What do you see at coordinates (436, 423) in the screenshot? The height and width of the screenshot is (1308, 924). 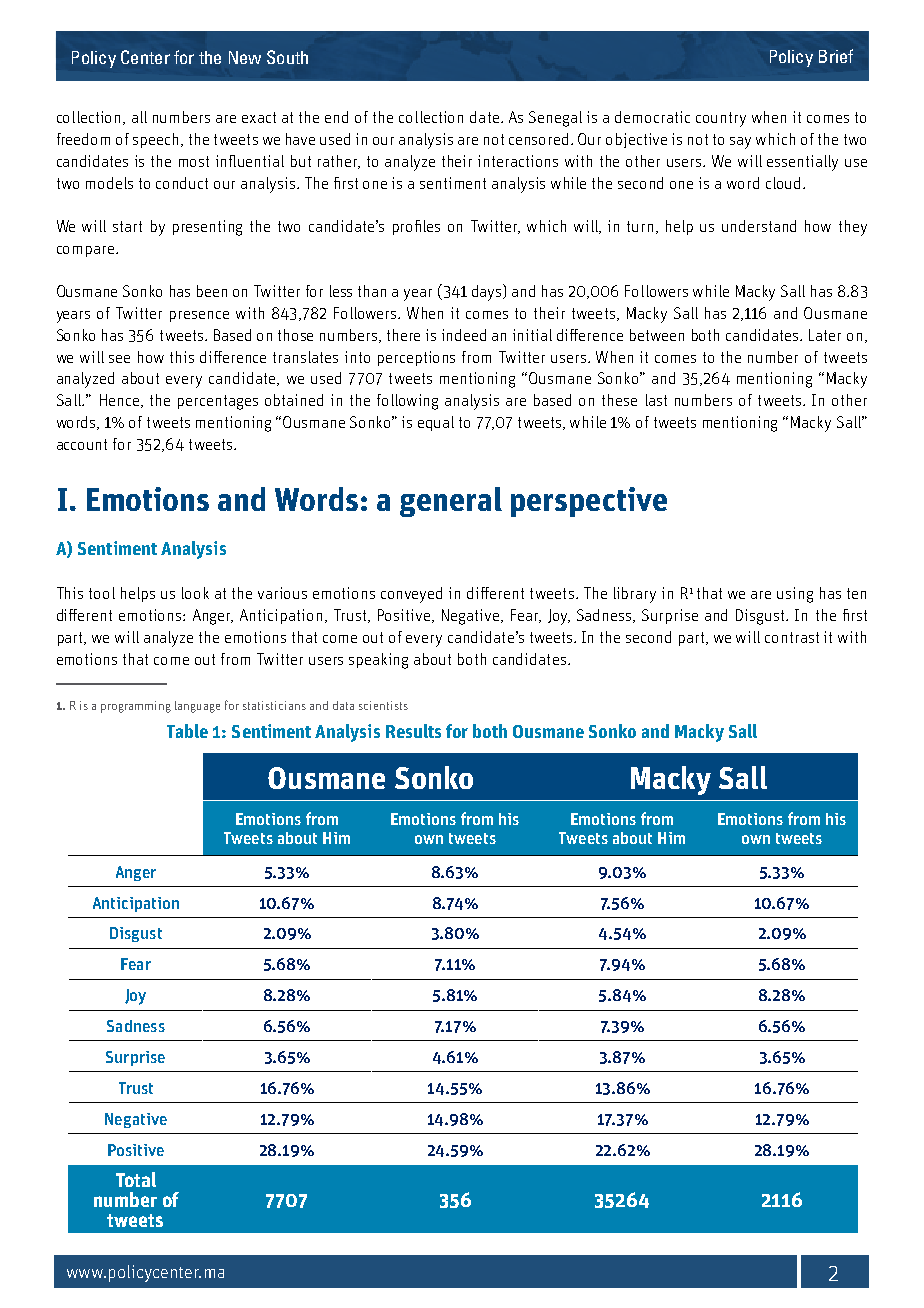 I see `equal` at bounding box center [436, 423].
